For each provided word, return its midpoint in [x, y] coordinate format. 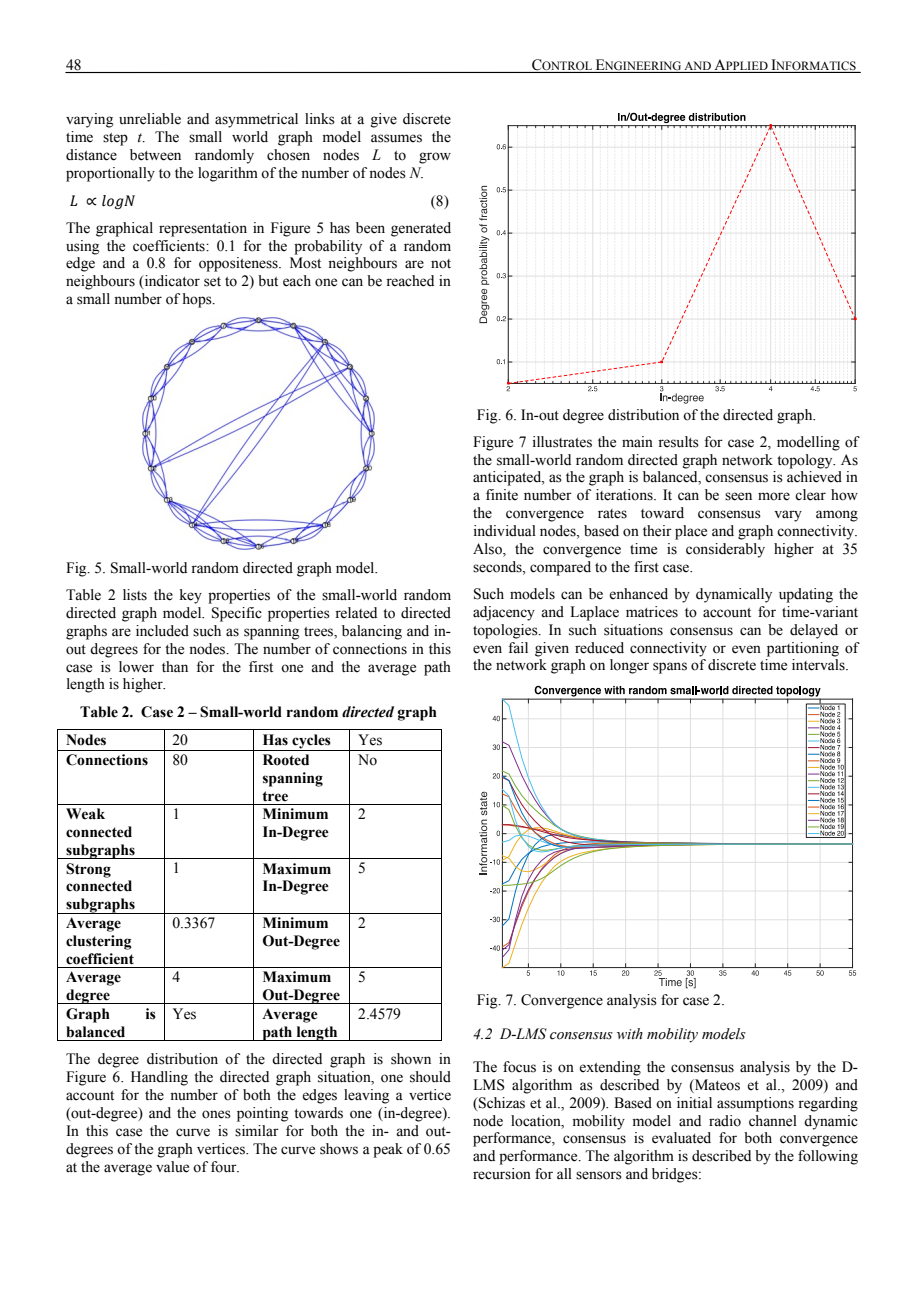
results [678, 442]
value [172, 1167]
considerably [725, 550]
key [191, 596]
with [630, 1033]
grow [435, 158]
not [441, 264]
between [155, 155]
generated [421, 229]
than [175, 666]
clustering [99, 942]
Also [488, 550]
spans [670, 668]
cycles [311, 742]
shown [411, 1059]
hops [198, 300]
